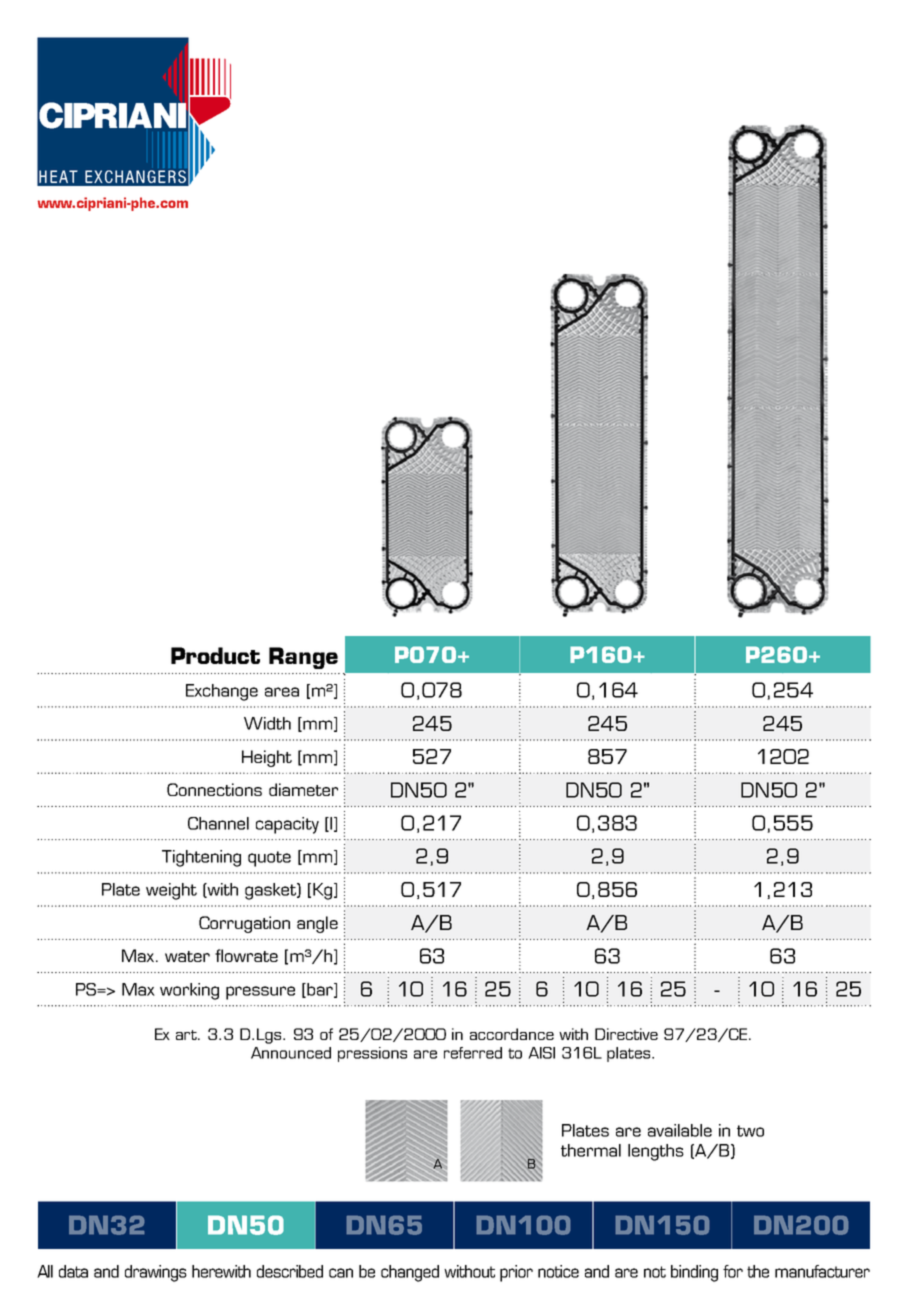 The width and height of the page is (908, 1316). Describe the element at coordinates (626, 1034) in the page. I see `Directive` at that location.
